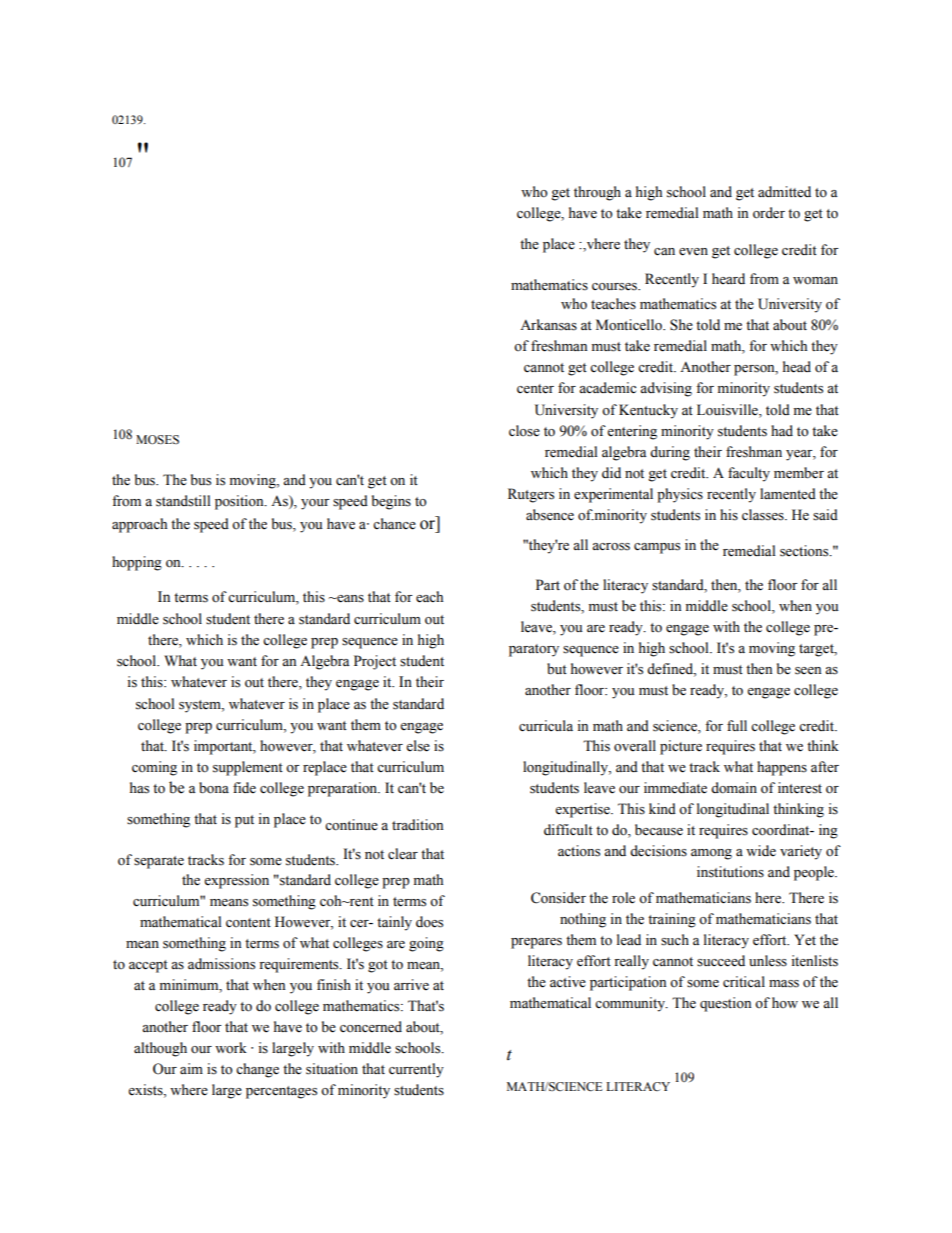 Image resolution: width=952 pixels, height=1233 pixels. What do you see at coordinates (769, 213) in the screenshot?
I see `order` at bounding box center [769, 213].
